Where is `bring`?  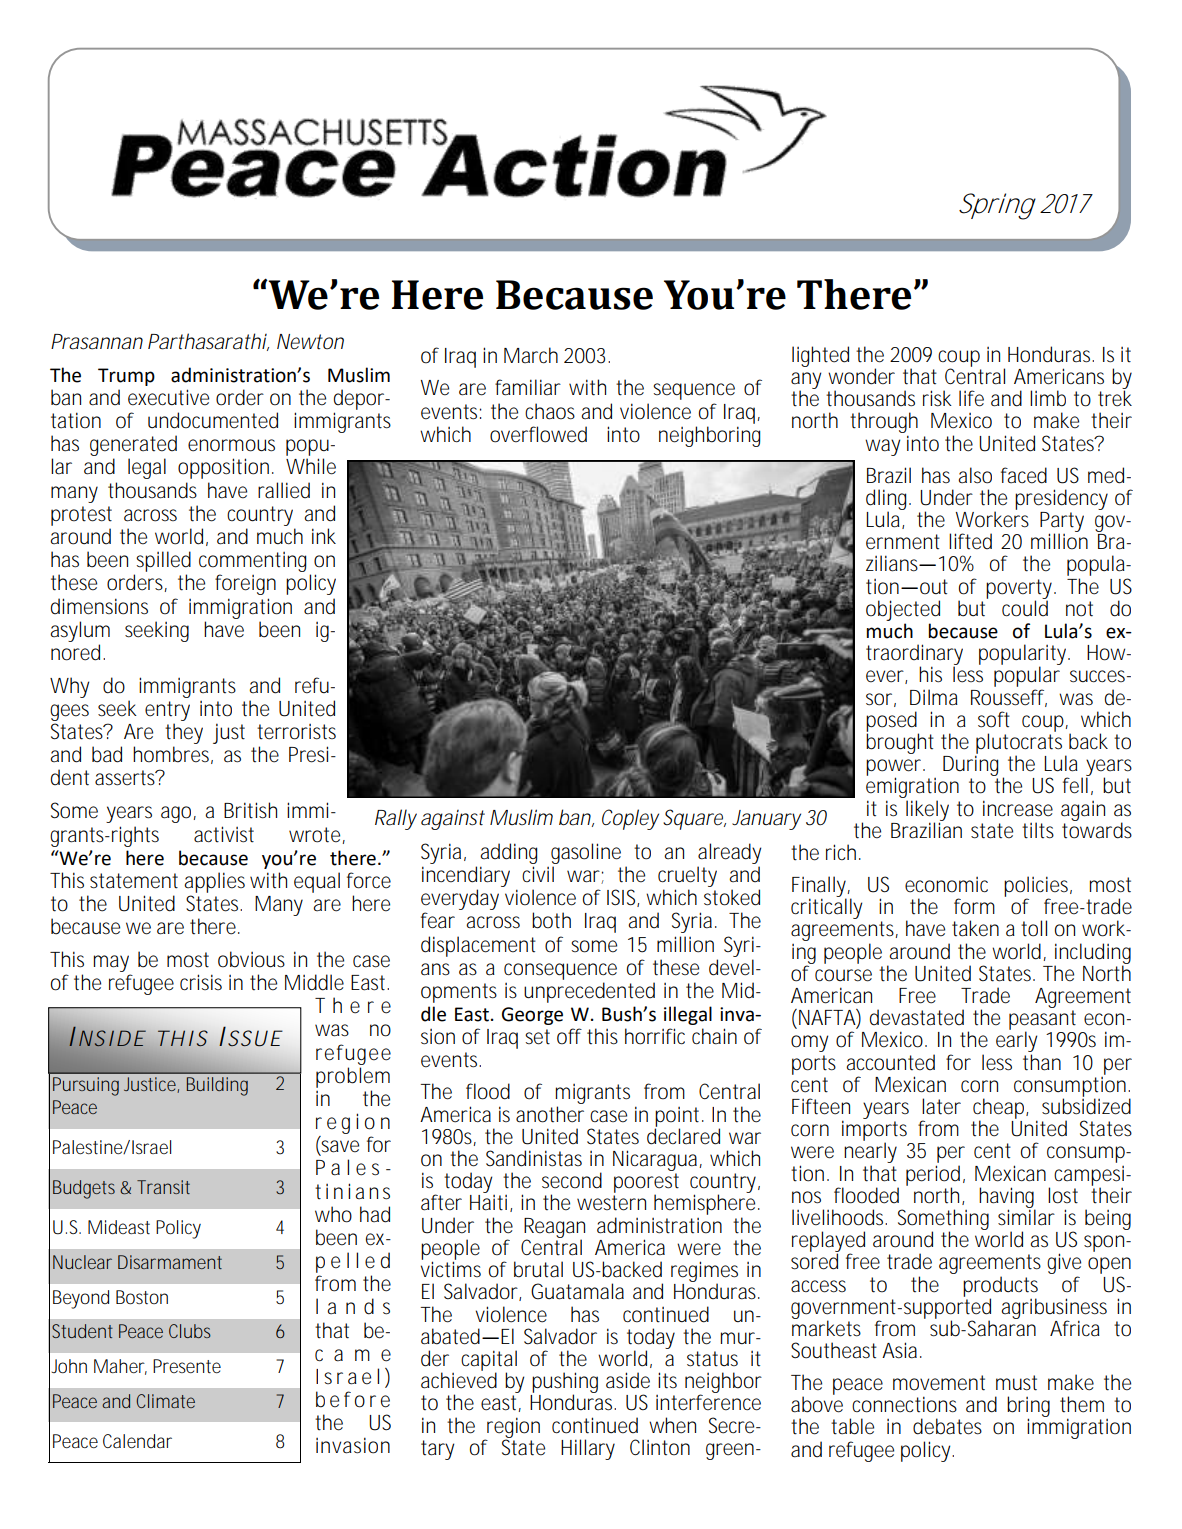
bring is located at coordinates (1028, 1408).
